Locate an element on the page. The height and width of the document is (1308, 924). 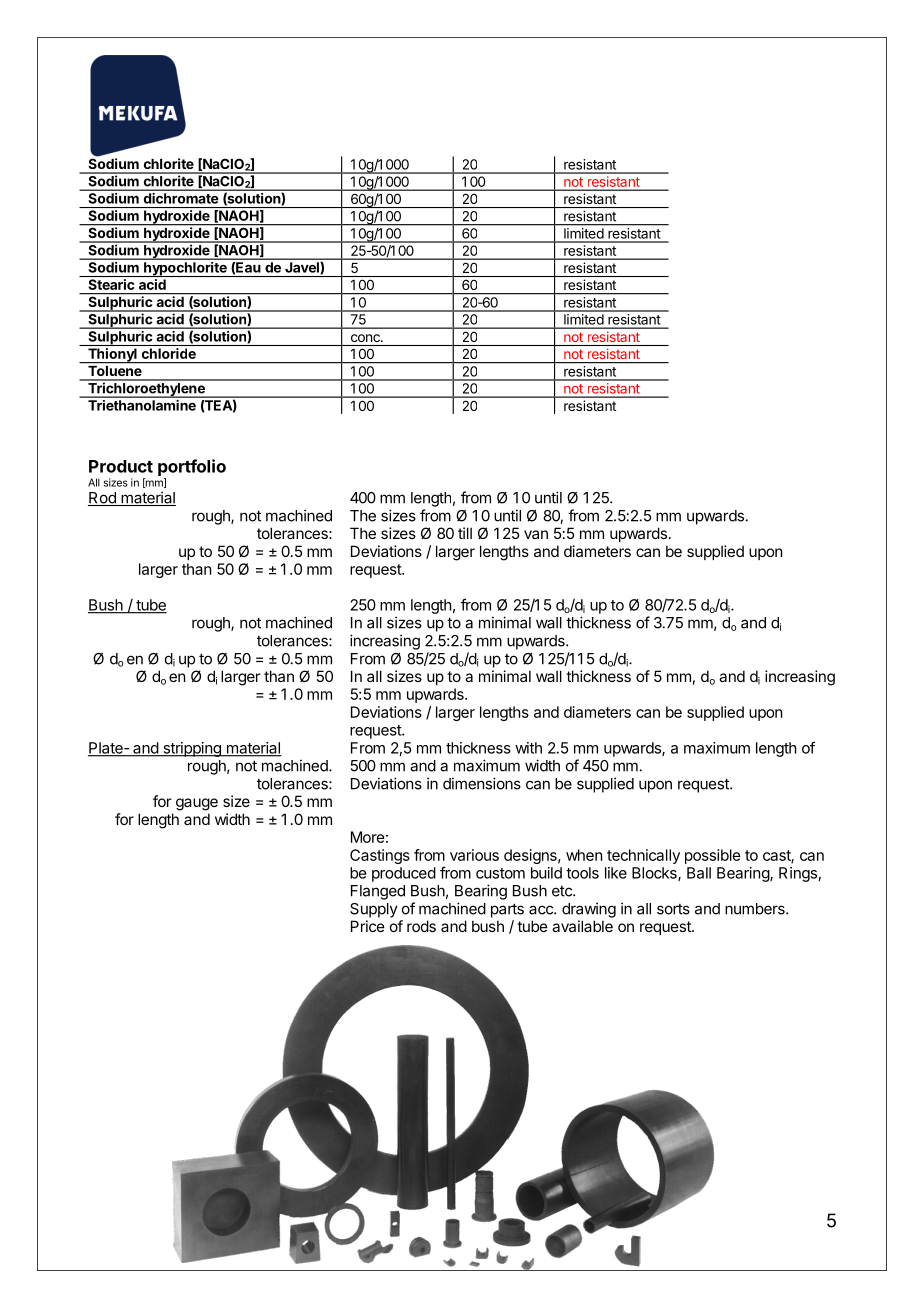
with is located at coordinates (528, 748).
